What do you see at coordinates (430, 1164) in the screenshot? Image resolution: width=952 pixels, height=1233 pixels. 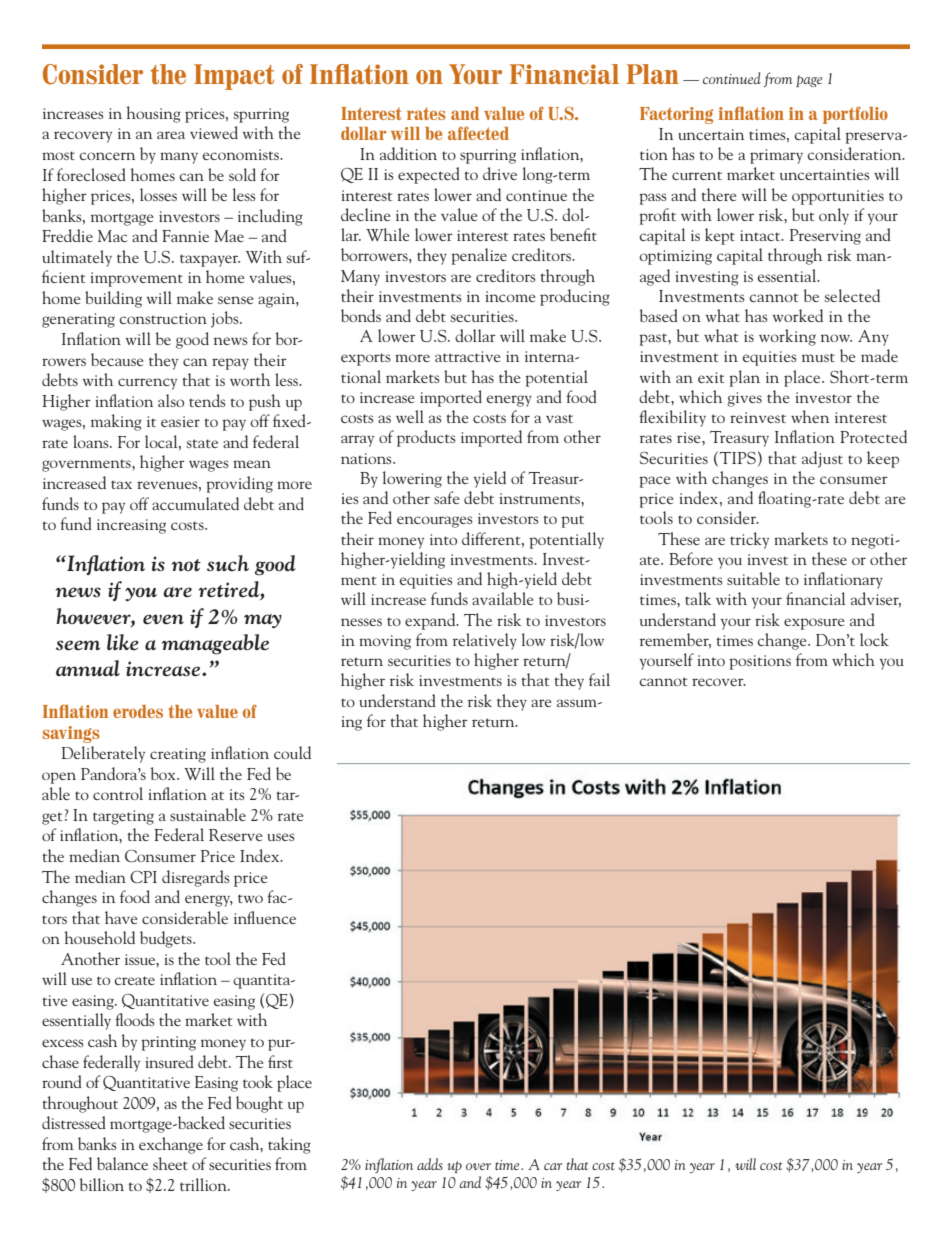 I see `adds` at bounding box center [430, 1164].
